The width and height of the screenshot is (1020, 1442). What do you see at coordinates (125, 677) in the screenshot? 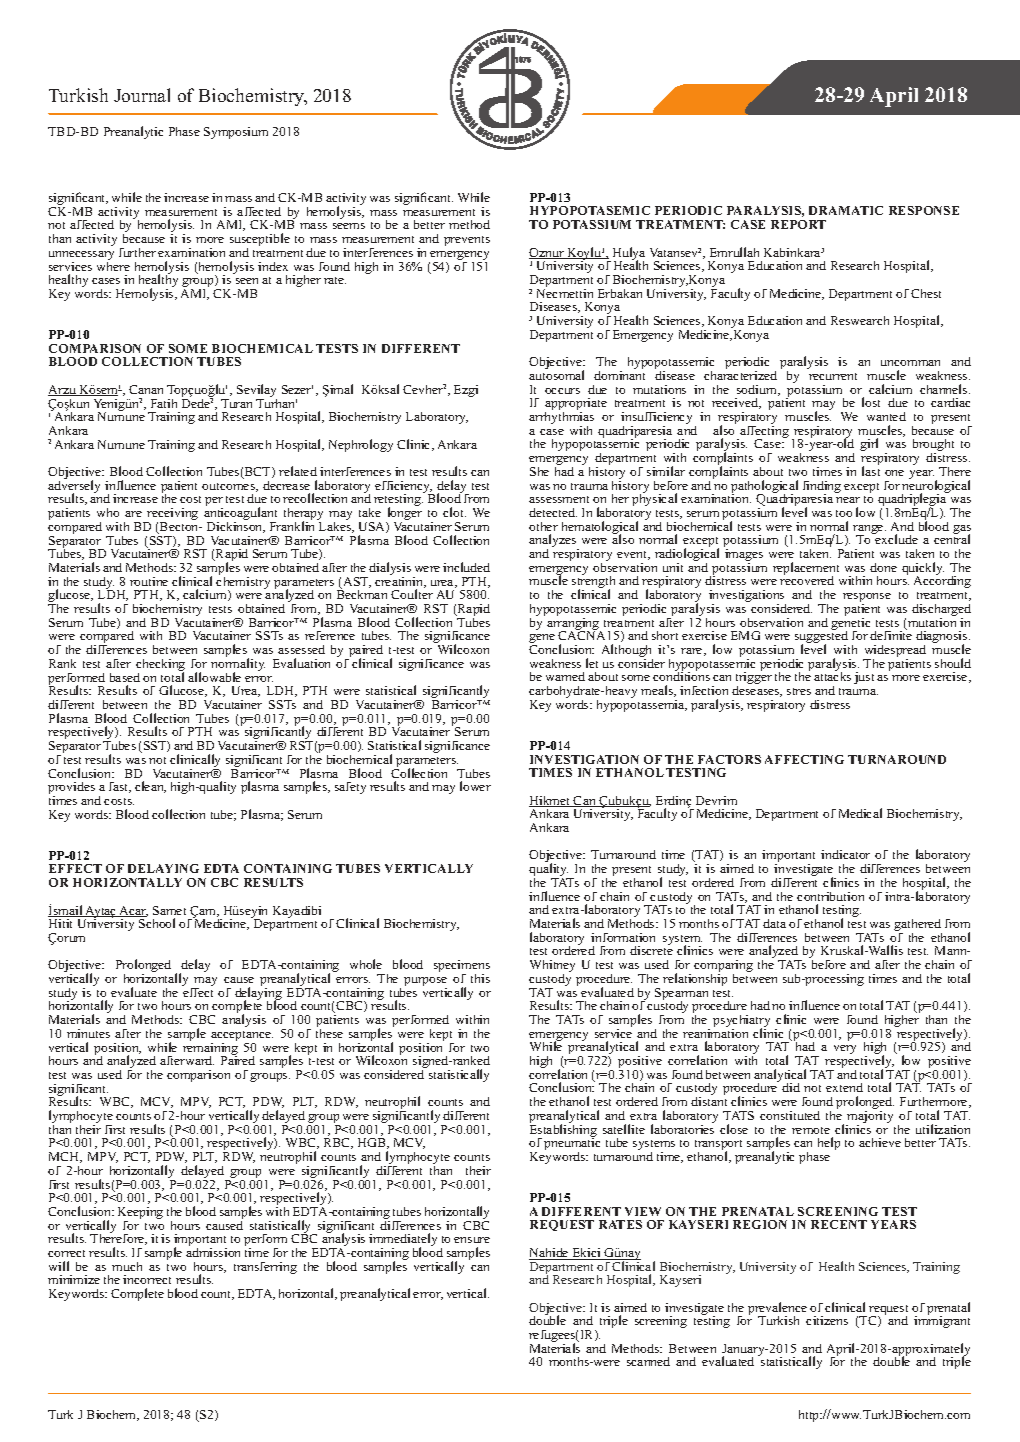
I see `based` at bounding box center [125, 677].
